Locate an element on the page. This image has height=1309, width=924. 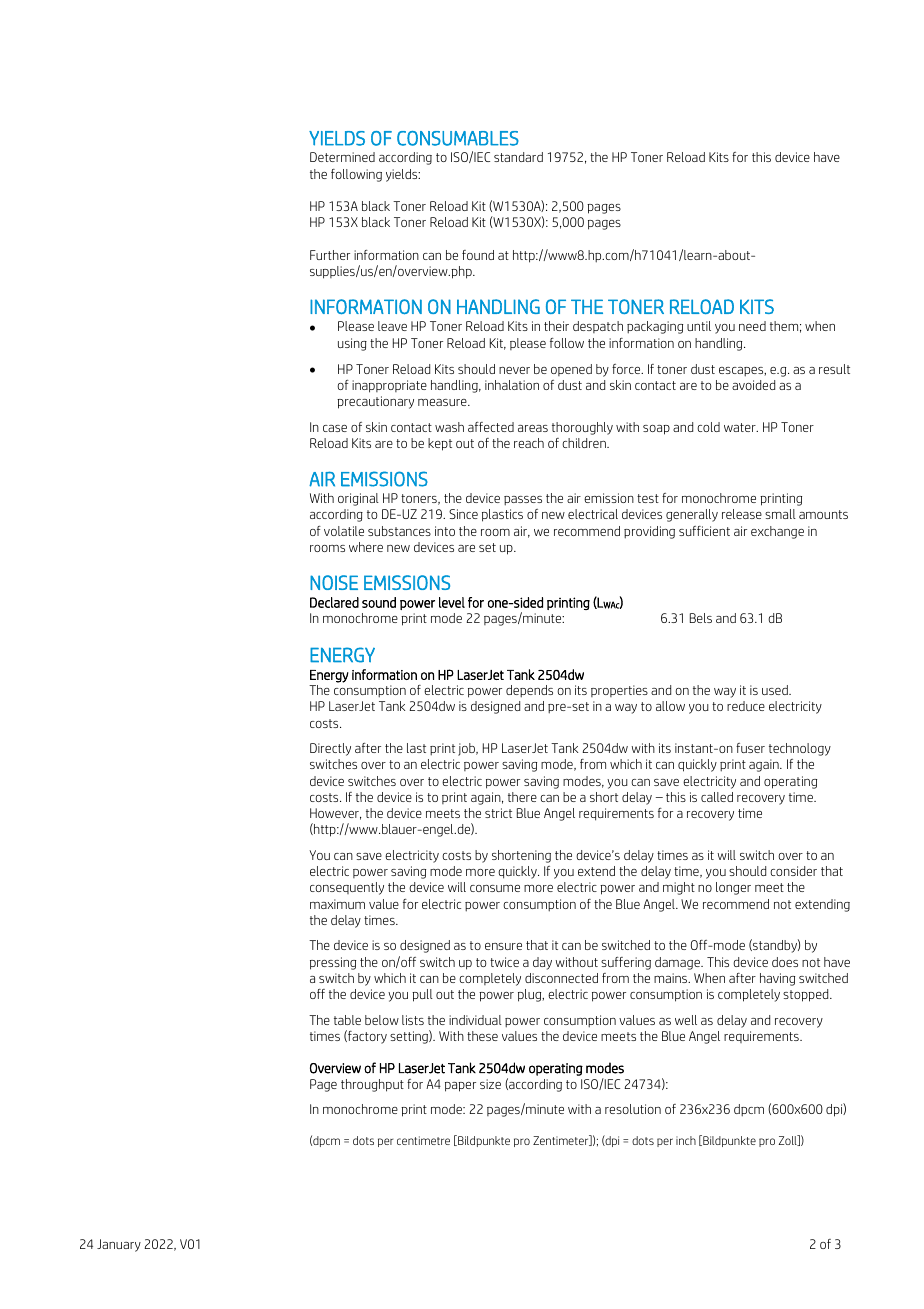
need is located at coordinates (752, 326).
